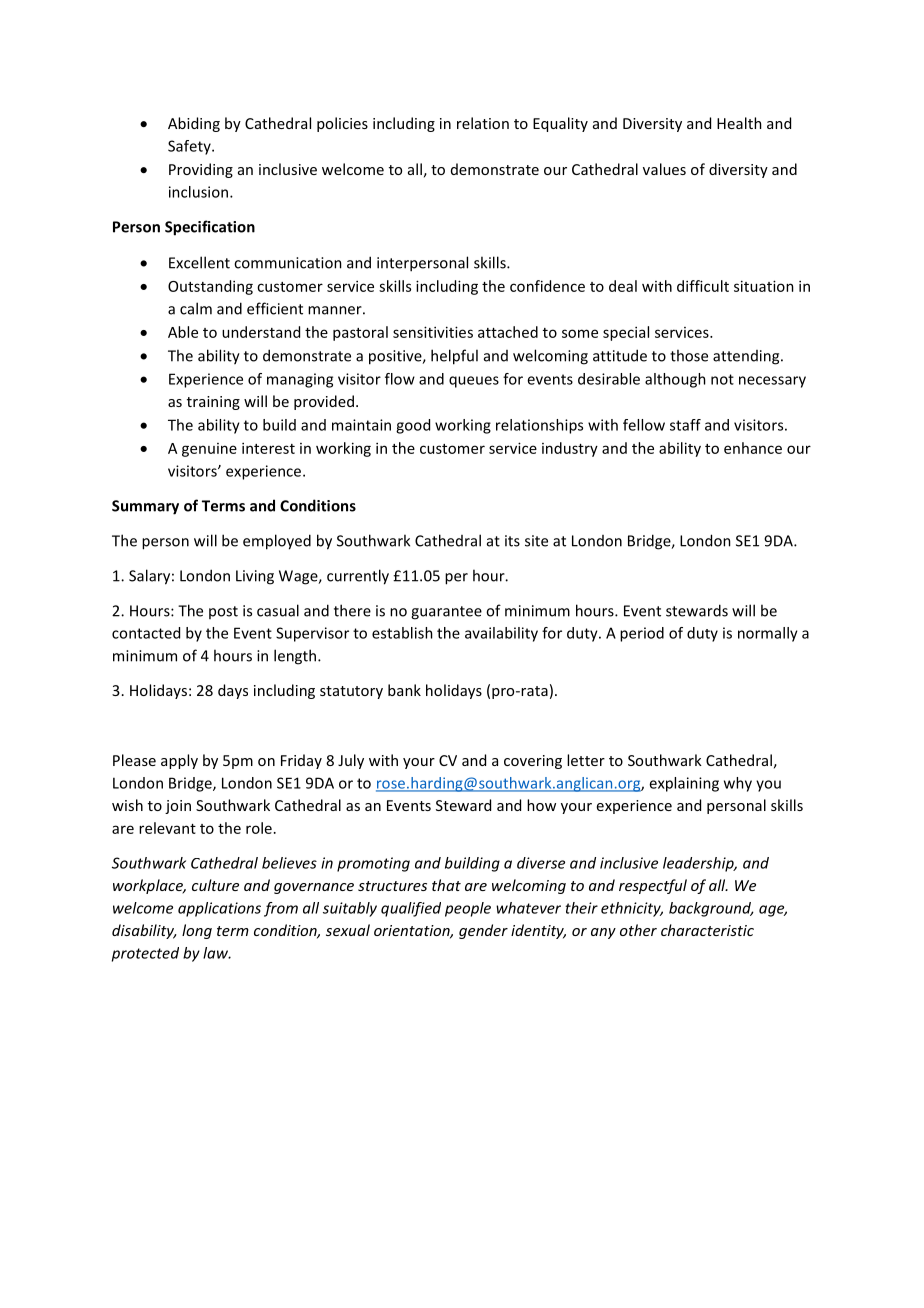 Image resolution: width=924 pixels, height=1308 pixels. I want to click on contacted, so click(146, 633).
